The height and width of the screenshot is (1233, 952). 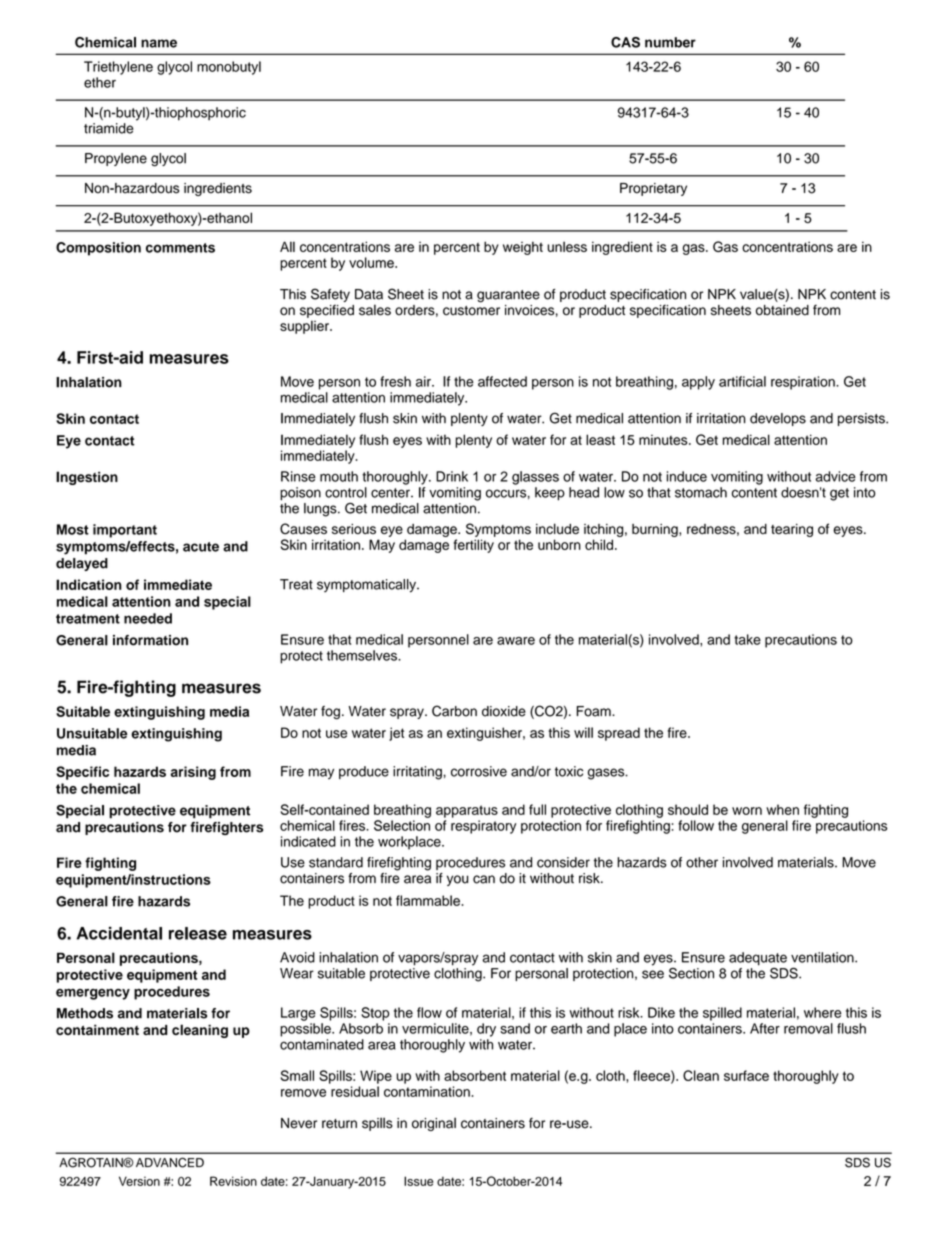 What do you see at coordinates (670, 42) in the screenshot?
I see `number` at bounding box center [670, 42].
